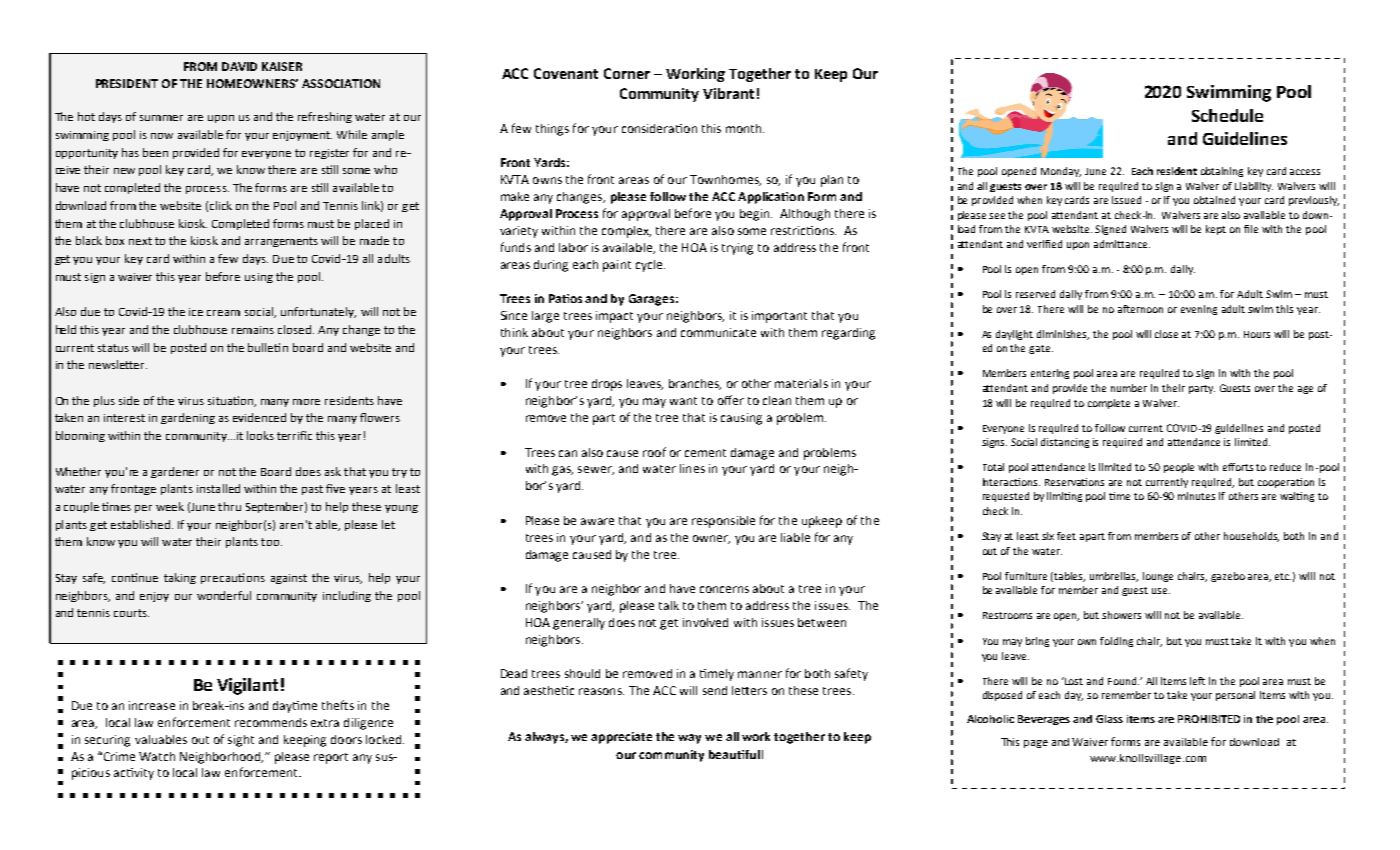  What do you see at coordinates (188, 418) in the document?
I see `gardening` at bounding box center [188, 418].
